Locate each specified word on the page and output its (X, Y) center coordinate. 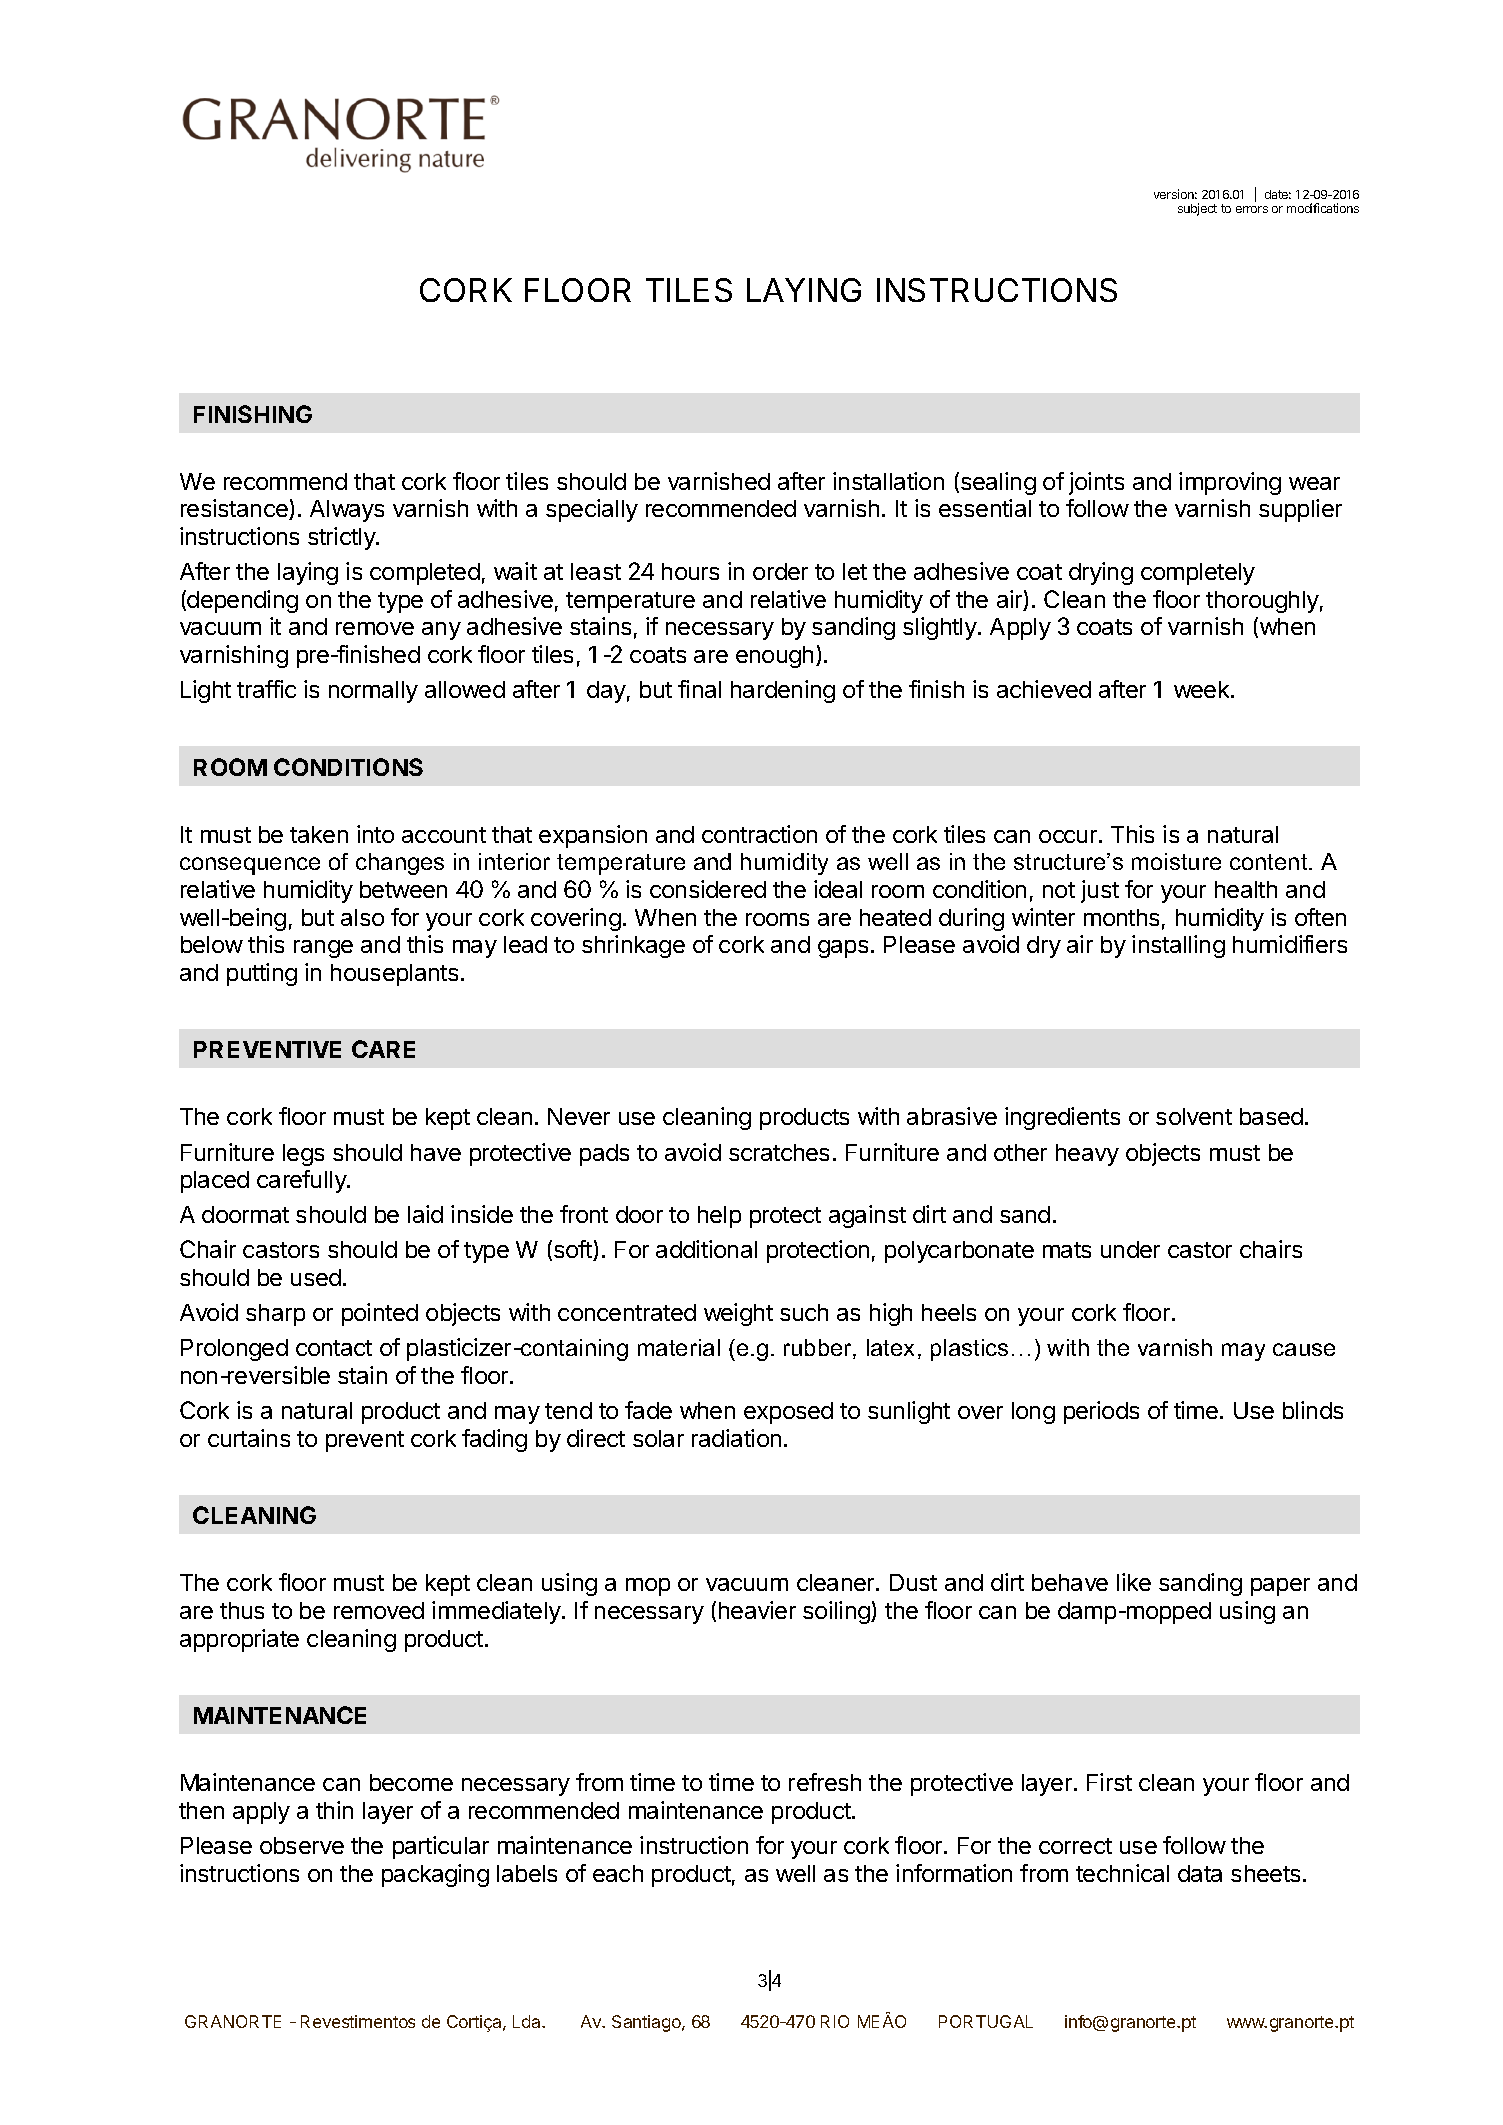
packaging (435, 1875)
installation (888, 481)
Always (347, 511)
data (1200, 1873)
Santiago (647, 2023)
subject (1197, 209)
